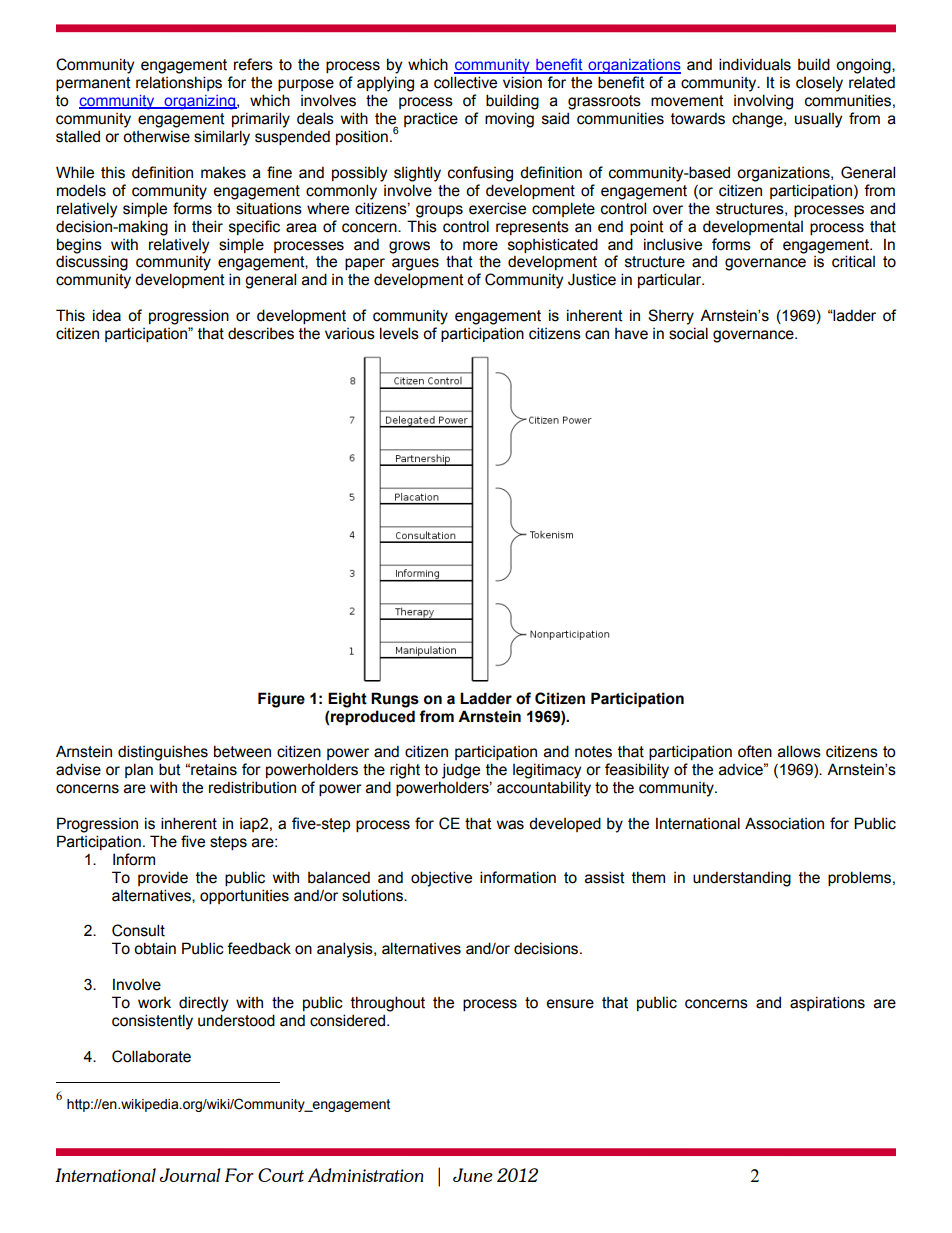 This page has width=952, height=1233. I want to click on Journal, so click(190, 1175).
